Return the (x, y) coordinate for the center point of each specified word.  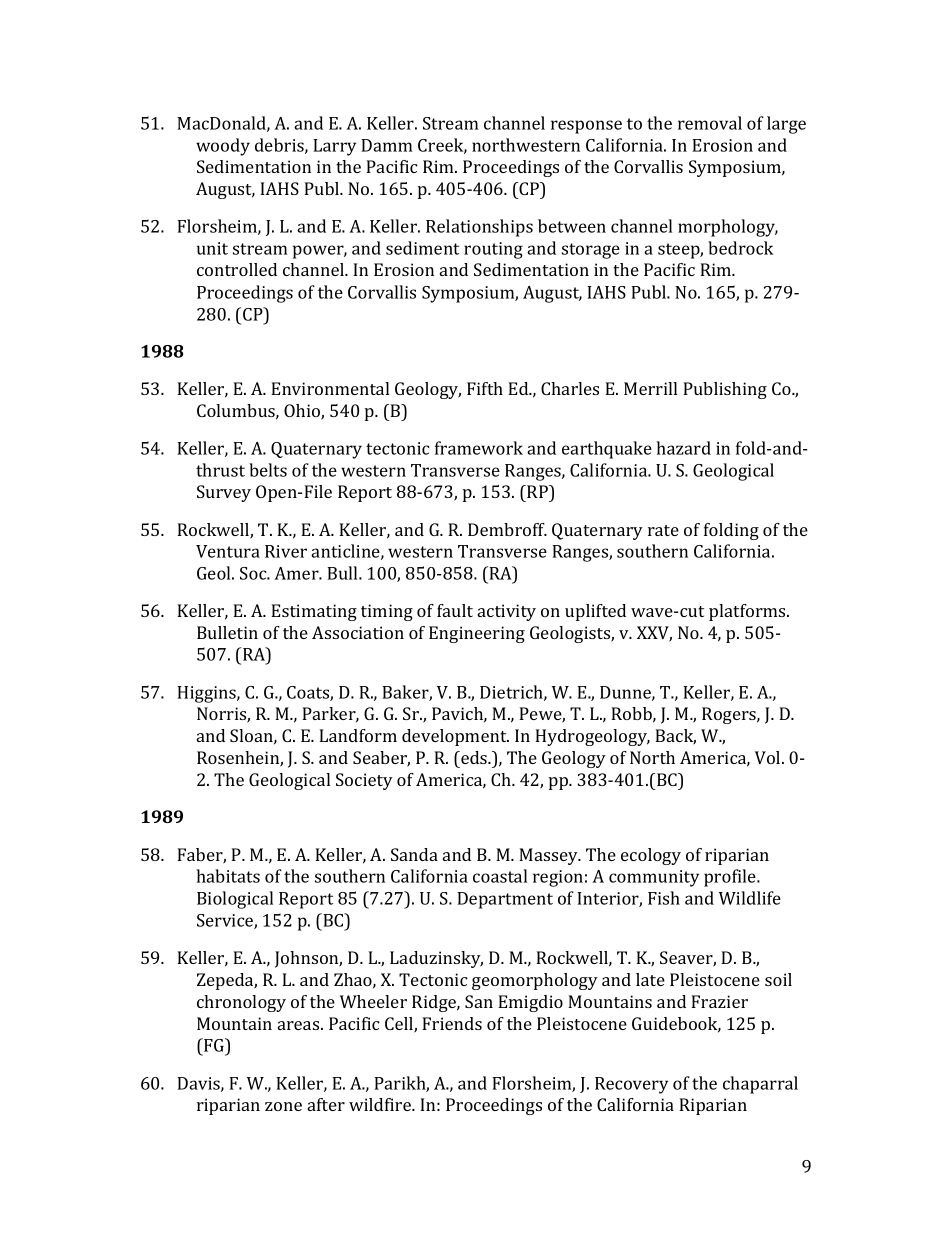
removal (710, 123)
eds (474, 757)
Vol (769, 757)
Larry (334, 147)
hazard (683, 448)
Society (364, 781)
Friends (452, 1023)
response (586, 127)
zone (283, 1106)
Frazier (719, 1001)
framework (479, 448)
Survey (224, 493)
